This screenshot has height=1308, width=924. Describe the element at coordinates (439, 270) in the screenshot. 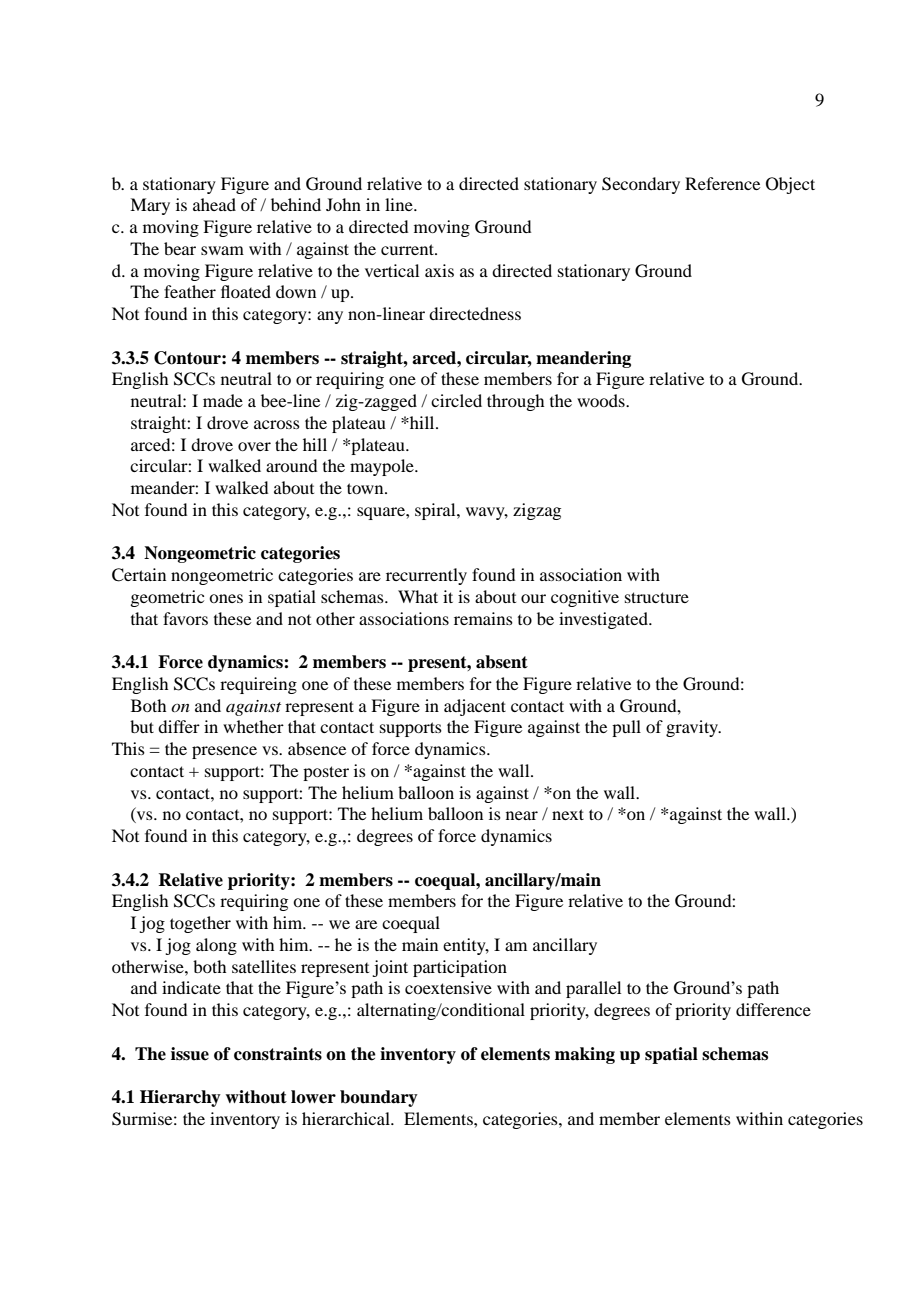

I see `axis` at that location.
